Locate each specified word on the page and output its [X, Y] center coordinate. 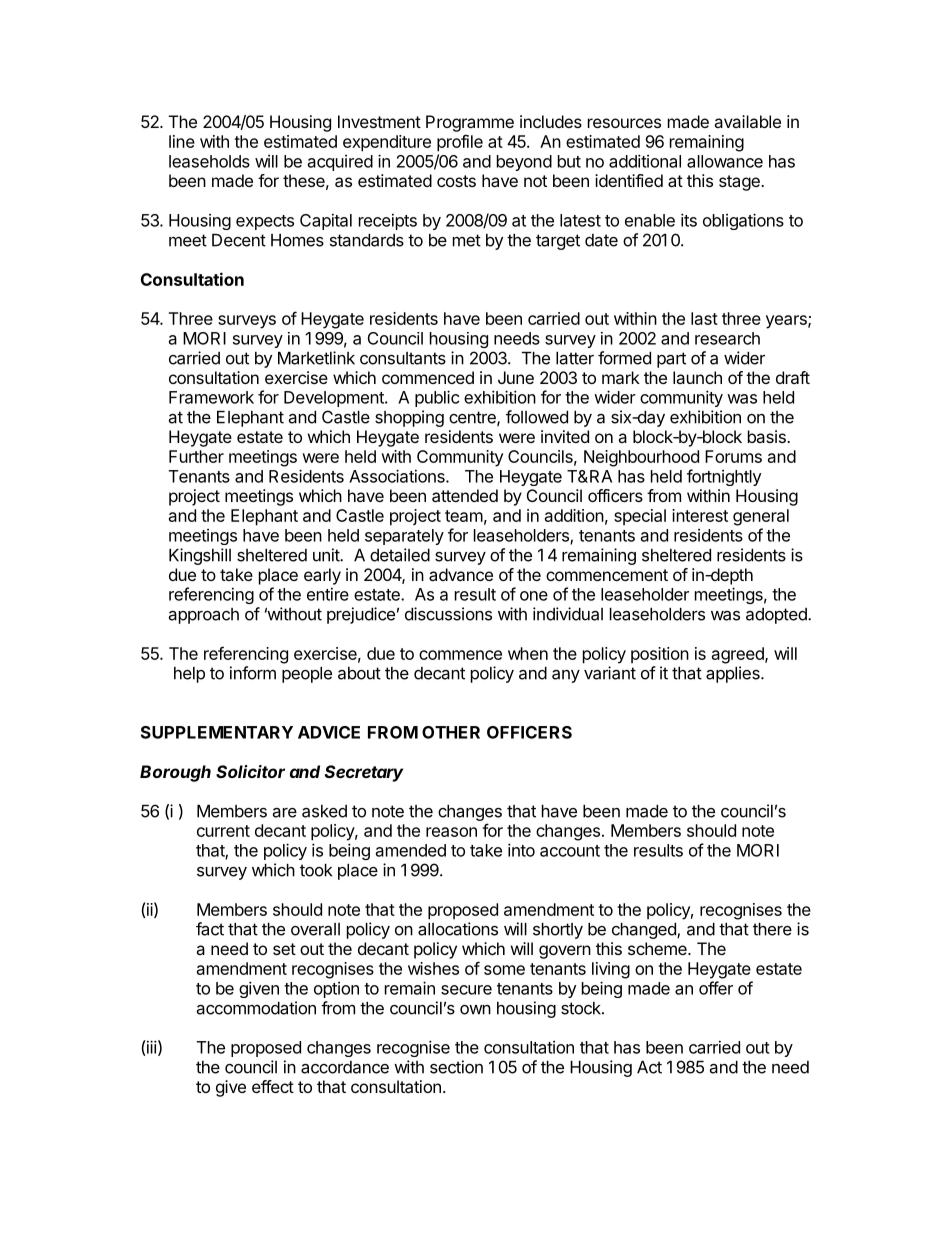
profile [460, 143]
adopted [777, 616]
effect [273, 1086]
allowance [725, 161]
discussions [448, 614]
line [182, 141]
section [456, 1067]
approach [204, 616]
